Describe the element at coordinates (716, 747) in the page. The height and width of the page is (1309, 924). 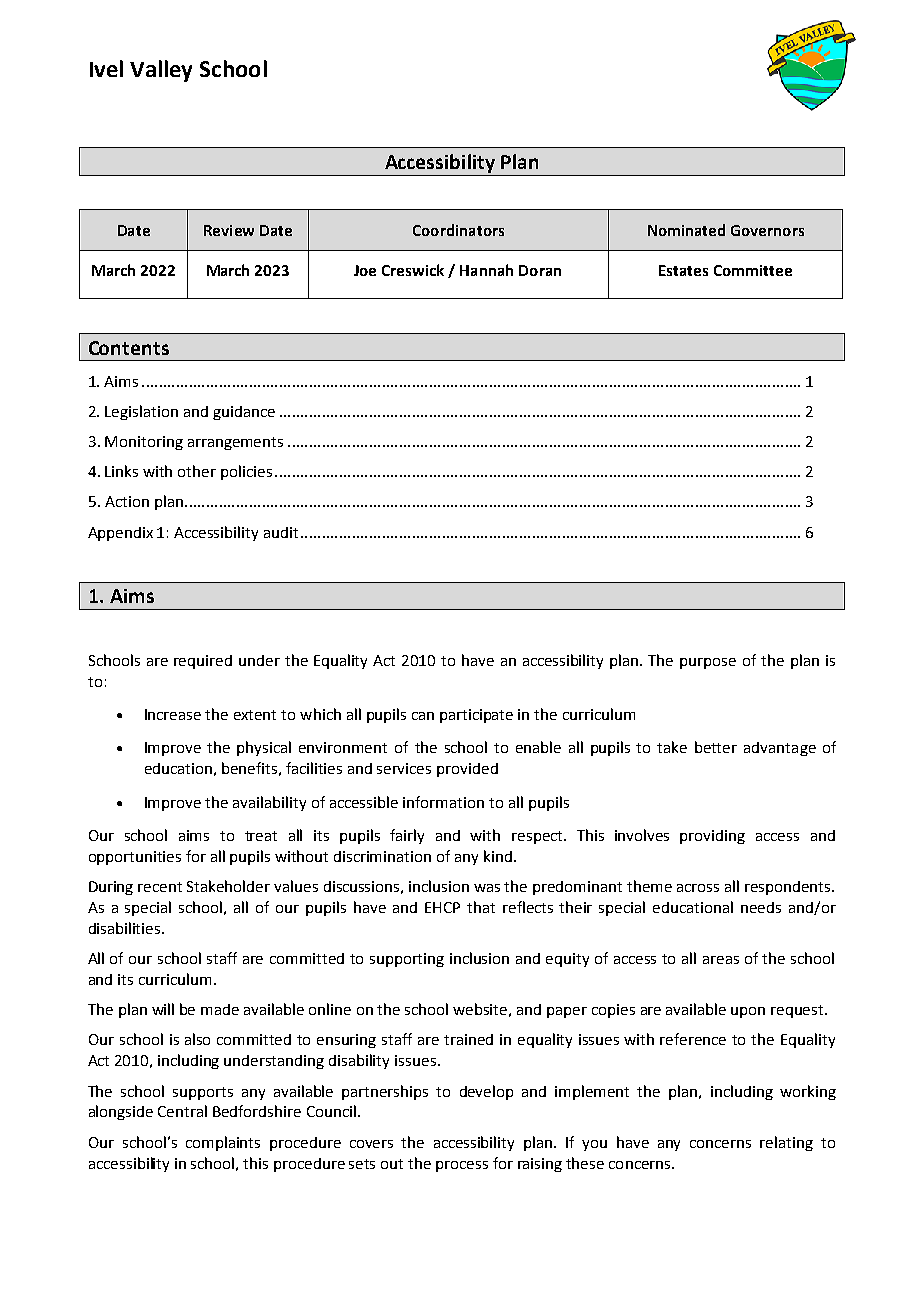
I see `better` at that location.
